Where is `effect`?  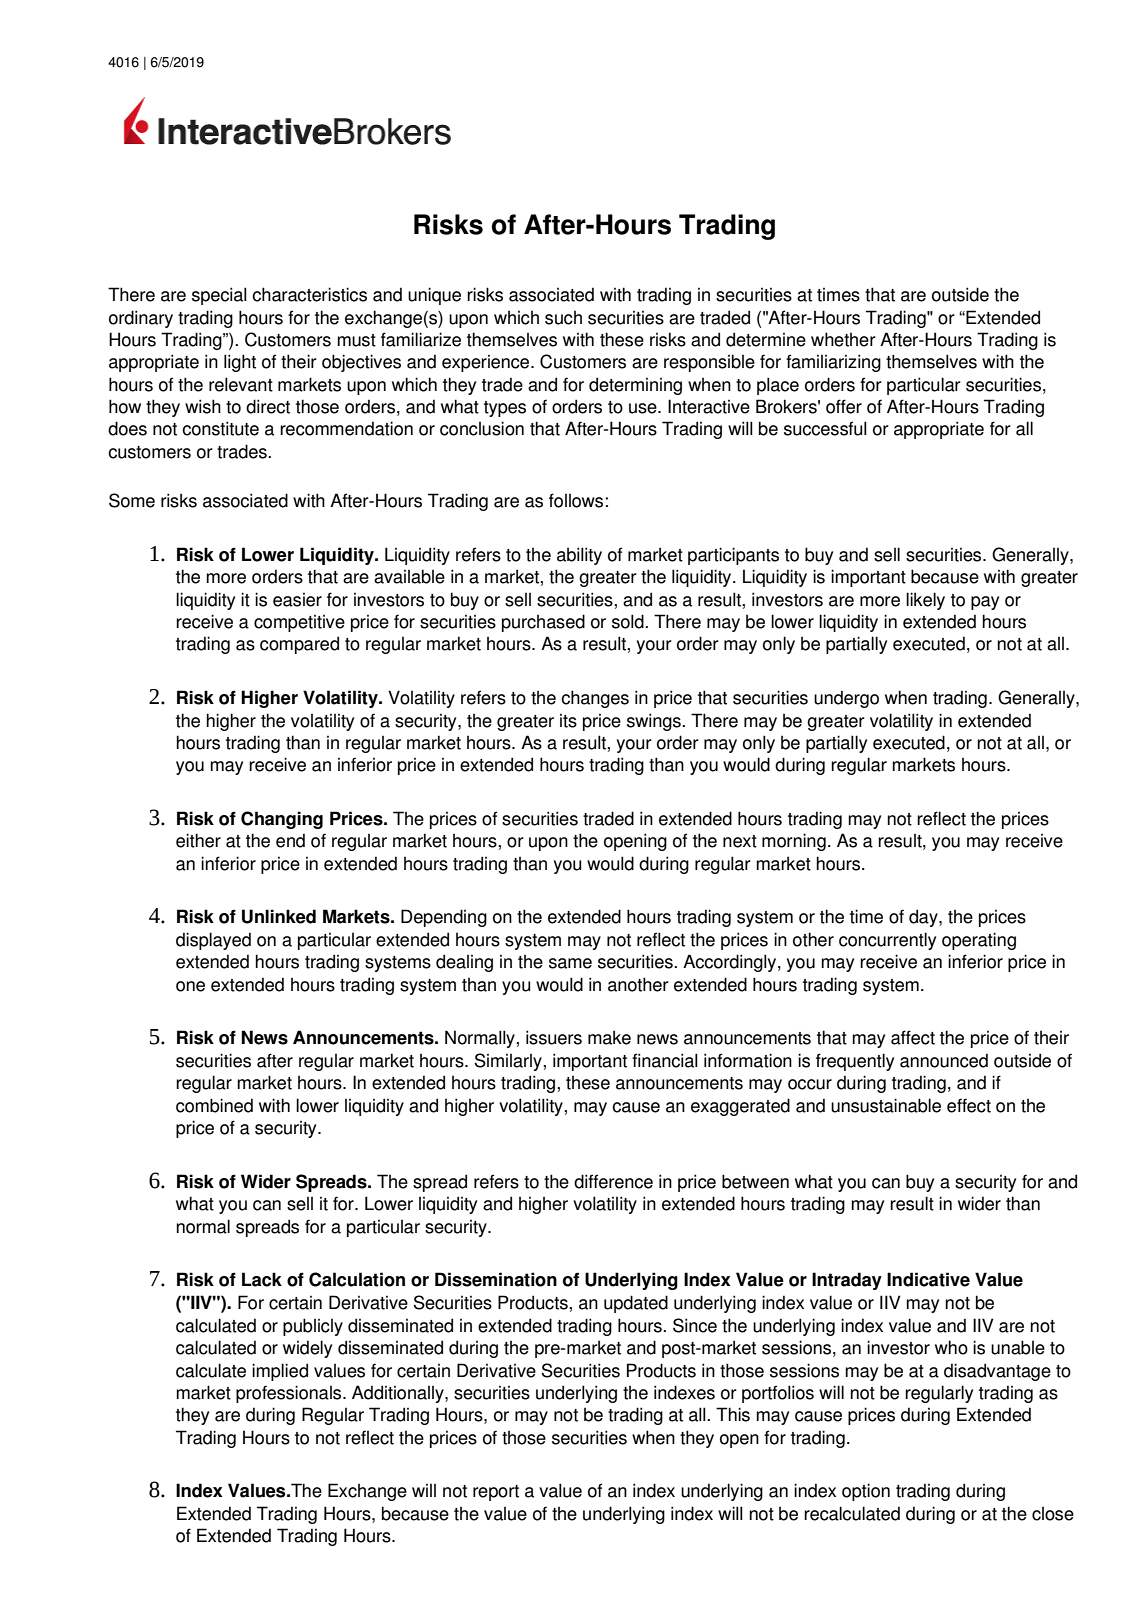 effect is located at coordinates (969, 1105).
